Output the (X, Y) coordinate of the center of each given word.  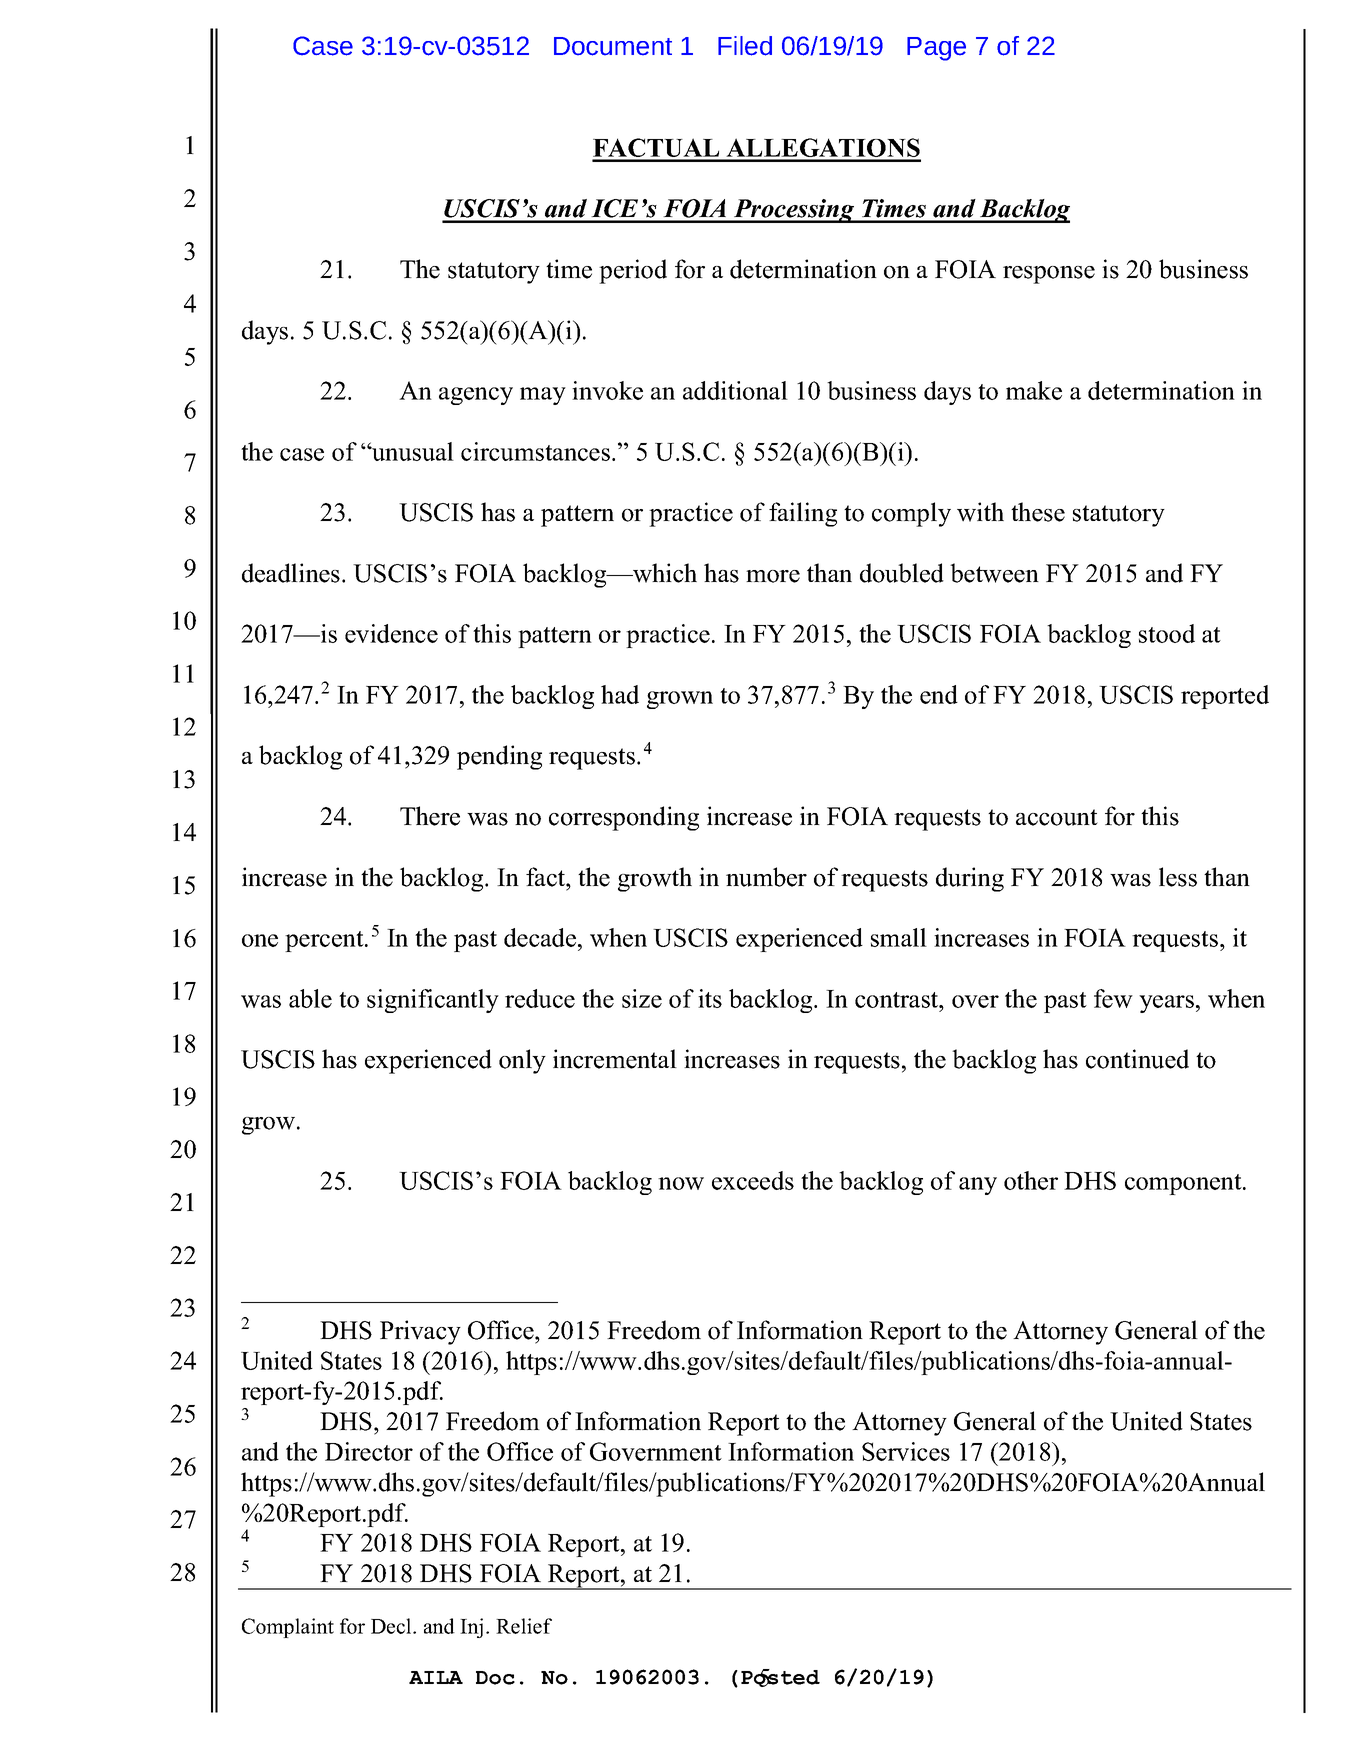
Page (936, 49)
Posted (780, 1678)
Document (613, 46)
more (773, 576)
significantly (433, 1001)
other (1031, 1180)
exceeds (753, 1180)
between (994, 573)
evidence (391, 633)
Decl (392, 1626)
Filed (745, 46)
